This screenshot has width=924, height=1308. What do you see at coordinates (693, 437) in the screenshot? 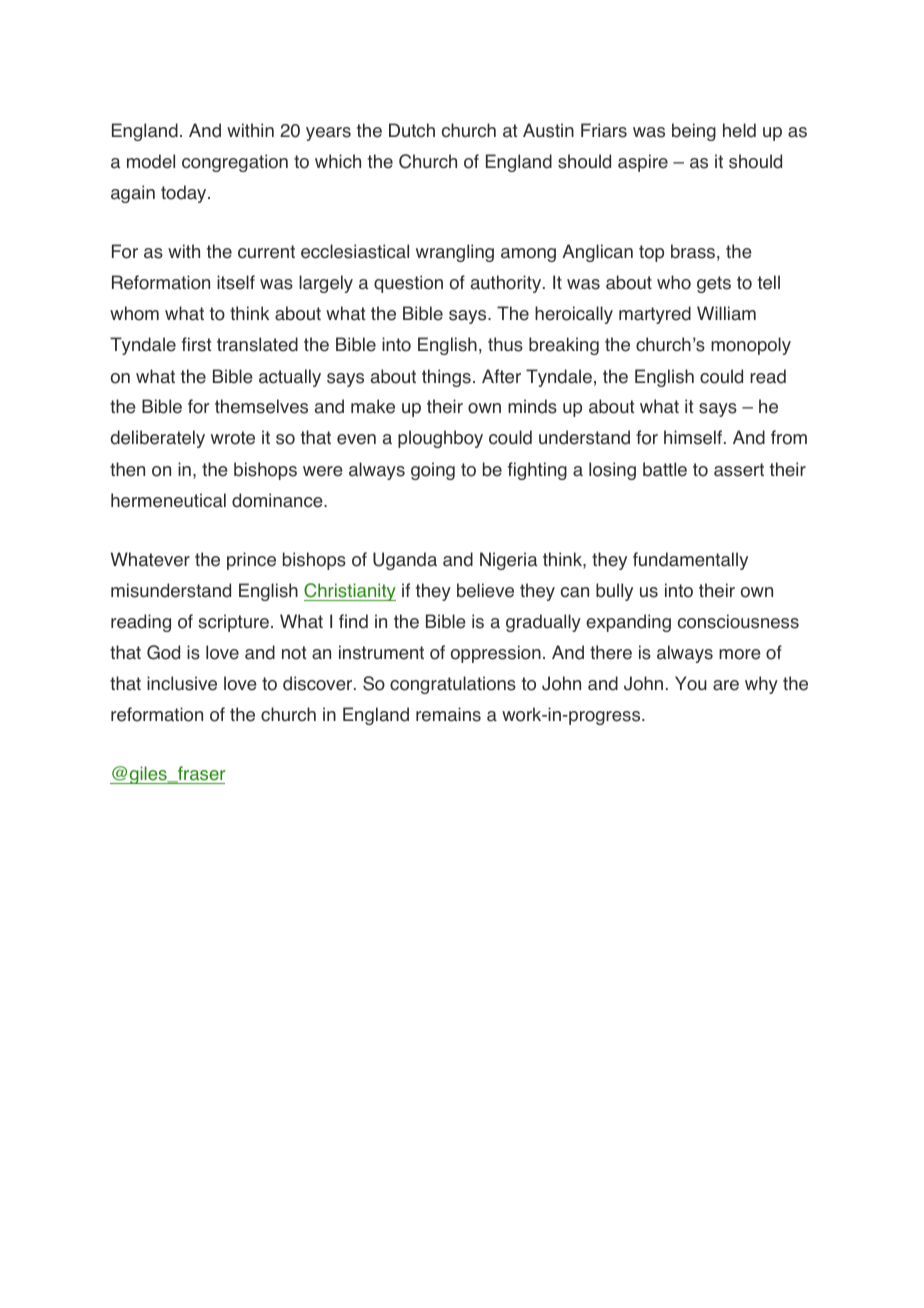
I see `himself` at bounding box center [693, 437].
